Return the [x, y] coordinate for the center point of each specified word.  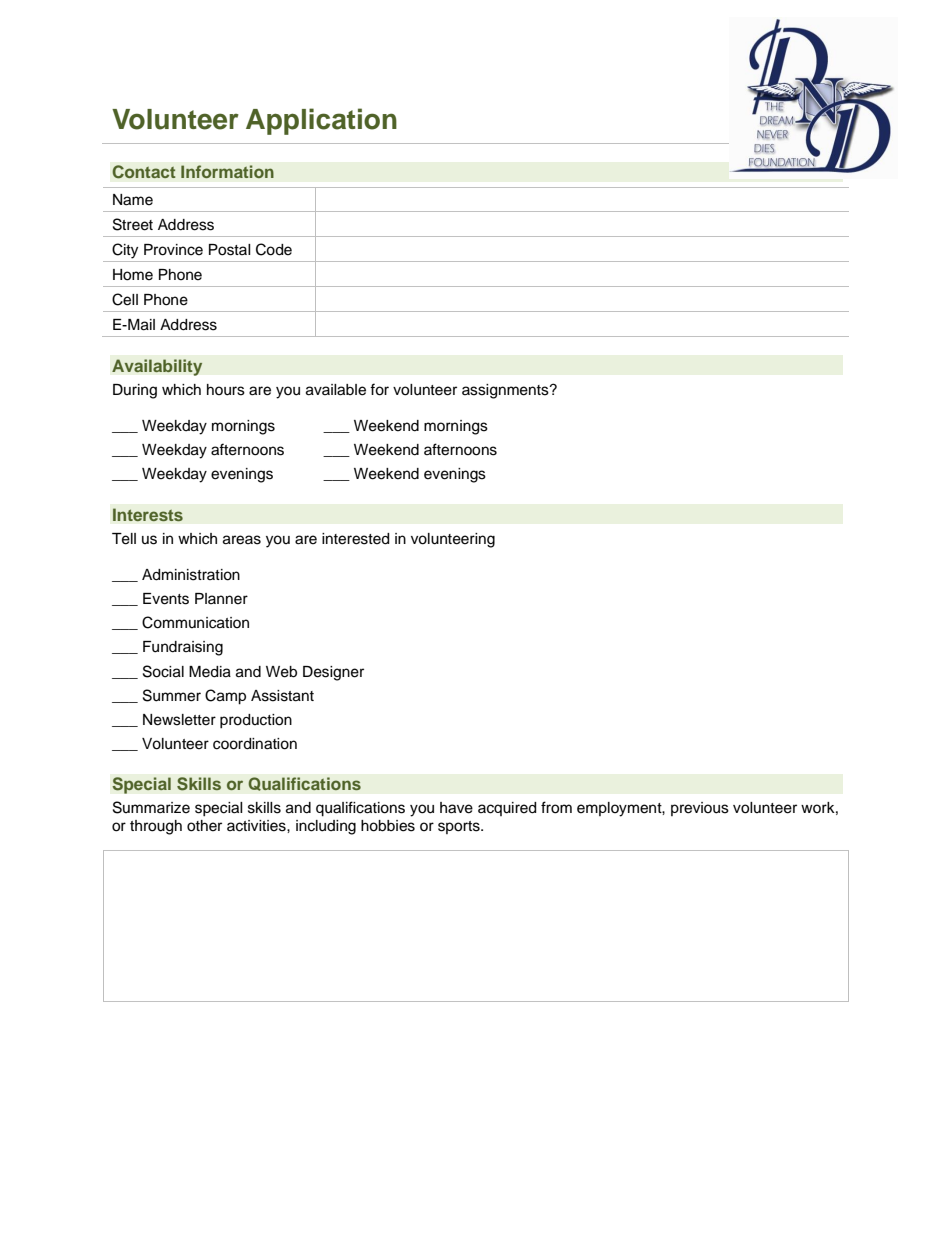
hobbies [388, 826]
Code [274, 249]
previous [700, 809]
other [204, 826]
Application [321, 121]
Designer [333, 673]
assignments [506, 391]
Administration [191, 575]
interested [355, 539]
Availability [157, 367]
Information [227, 172]
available [336, 390]
